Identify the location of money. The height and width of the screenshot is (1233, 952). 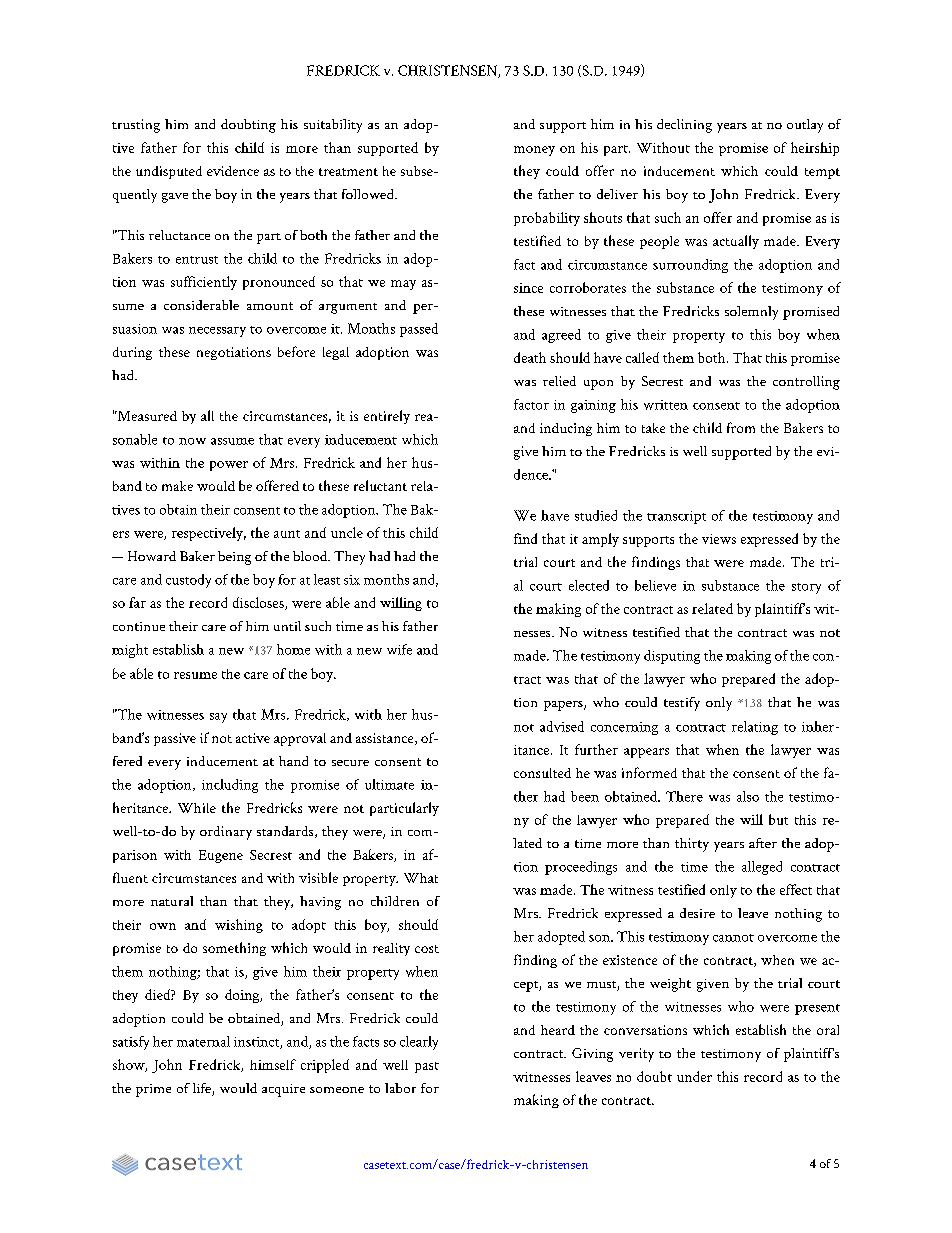
(534, 151).
